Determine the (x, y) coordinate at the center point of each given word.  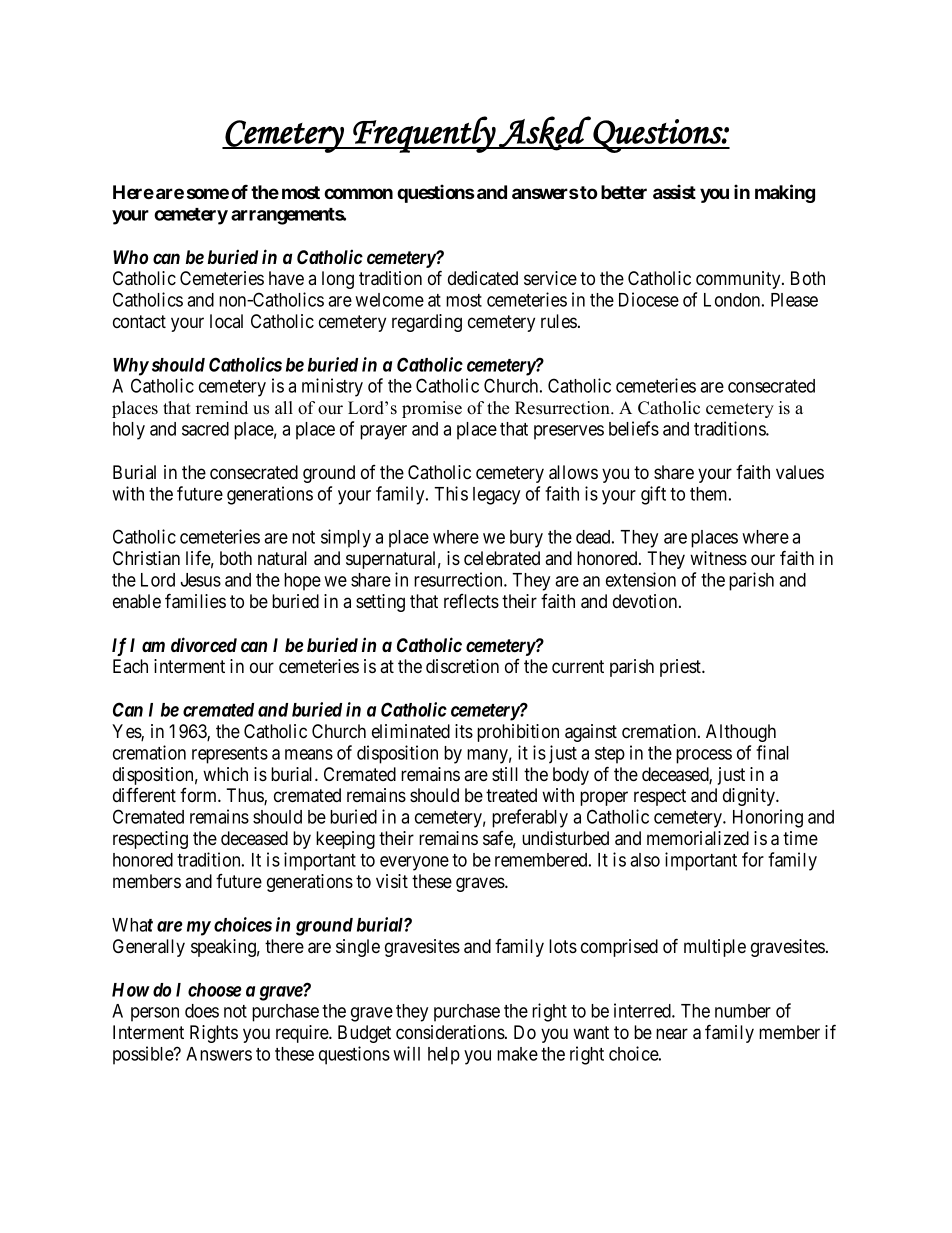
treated (511, 795)
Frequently (424, 134)
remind (222, 408)
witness (718, 558)
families (195, 601)
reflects (471, 601)
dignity (750, 797)
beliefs (634, 428)
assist (674, 191)
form (199, 795)
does (202, 1011)
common (358, 193)
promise (432, 409)
